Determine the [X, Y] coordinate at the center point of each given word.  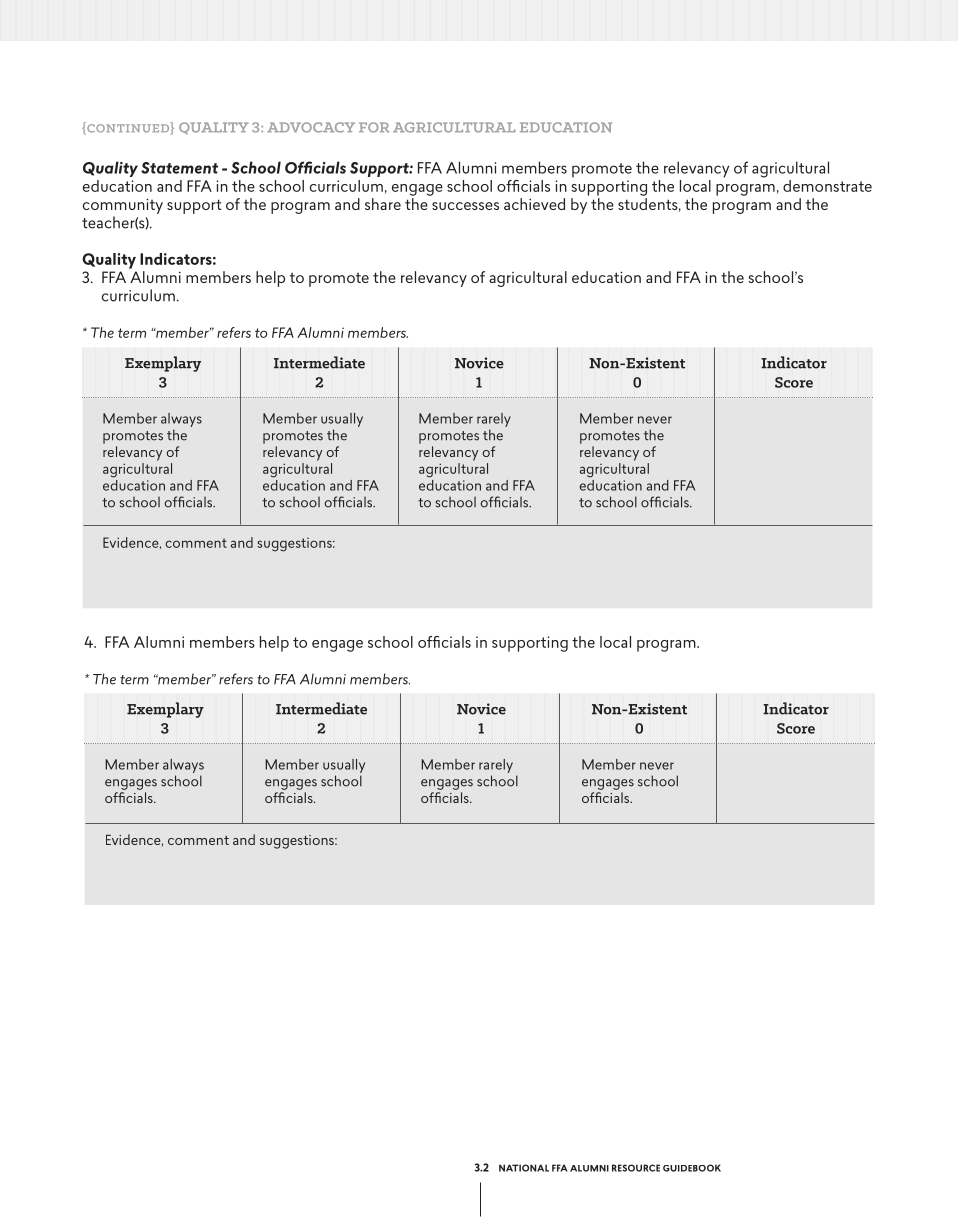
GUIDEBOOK [692, 1168]
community [123, 206]
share [383, 204]
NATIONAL [524, 1168]
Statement [179, 168]
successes [465, 206]
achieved [534, 204]
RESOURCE [636, 1168]
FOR [374, 127]
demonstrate [827, 186]
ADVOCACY [311, 127]
